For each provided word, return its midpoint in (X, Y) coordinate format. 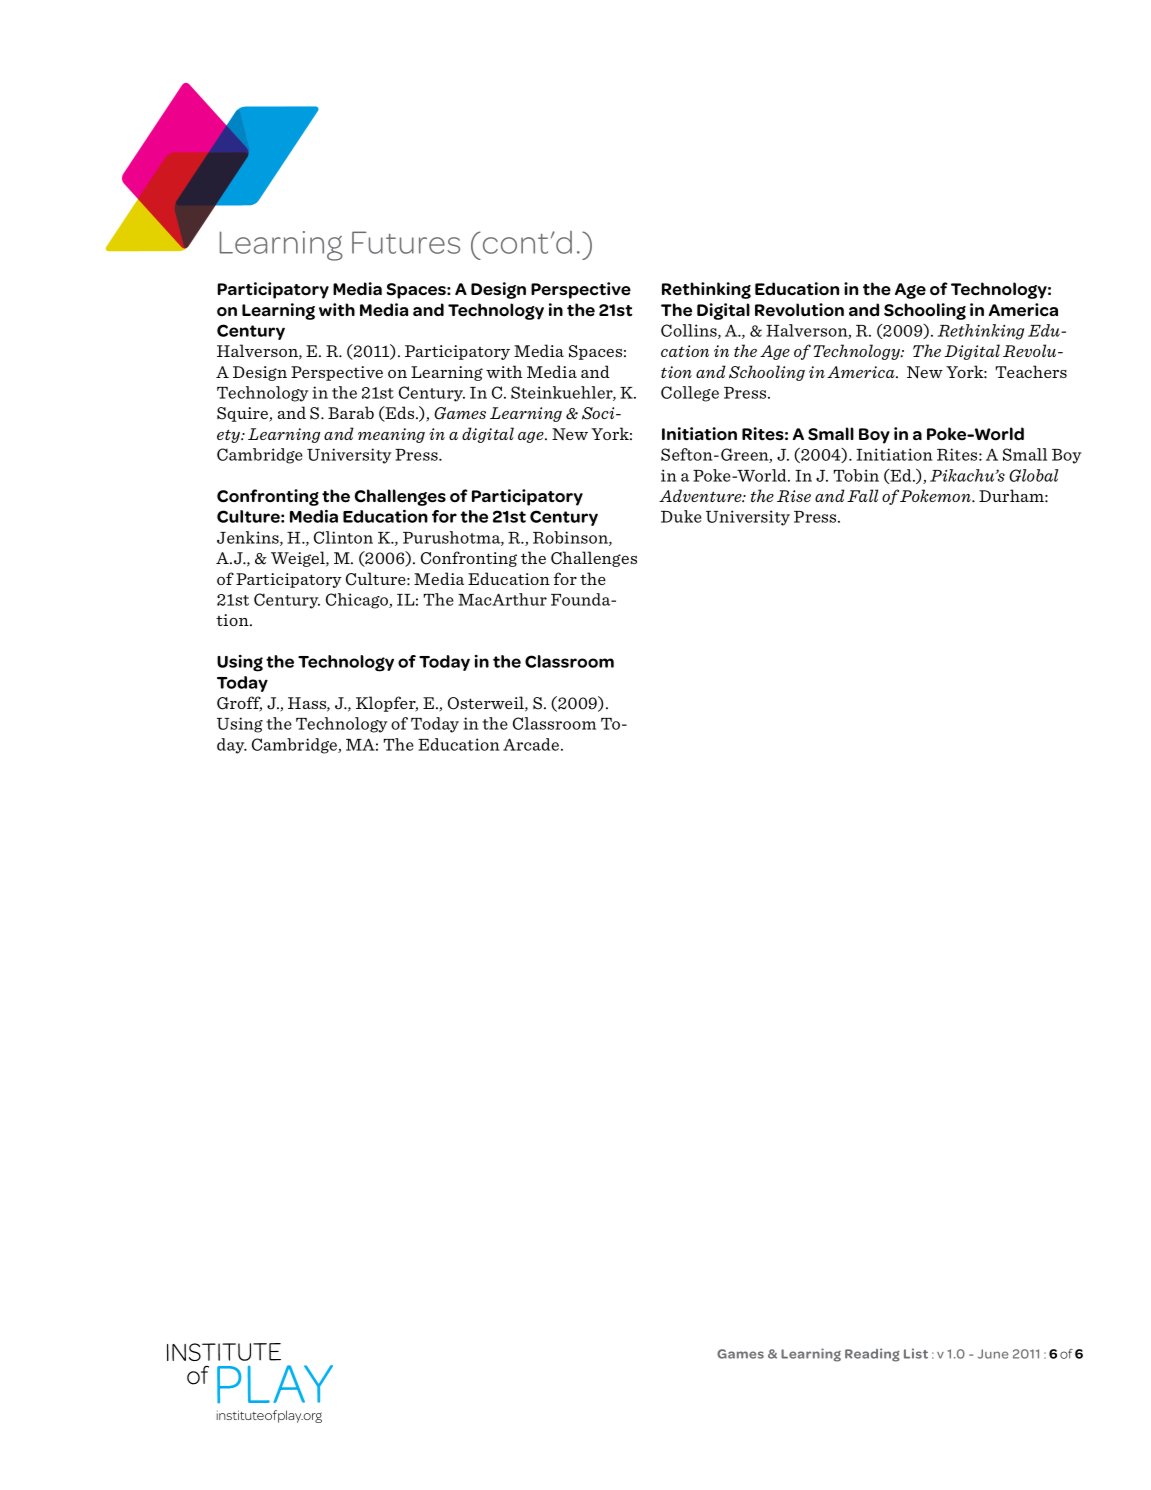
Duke (681, 516)
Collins (690, 331)
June (993, 1354)
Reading (872, 1355)
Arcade (532, 744)
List (916, 1353)
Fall (862, 495)
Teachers (1031, 371)
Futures (406, 242)
